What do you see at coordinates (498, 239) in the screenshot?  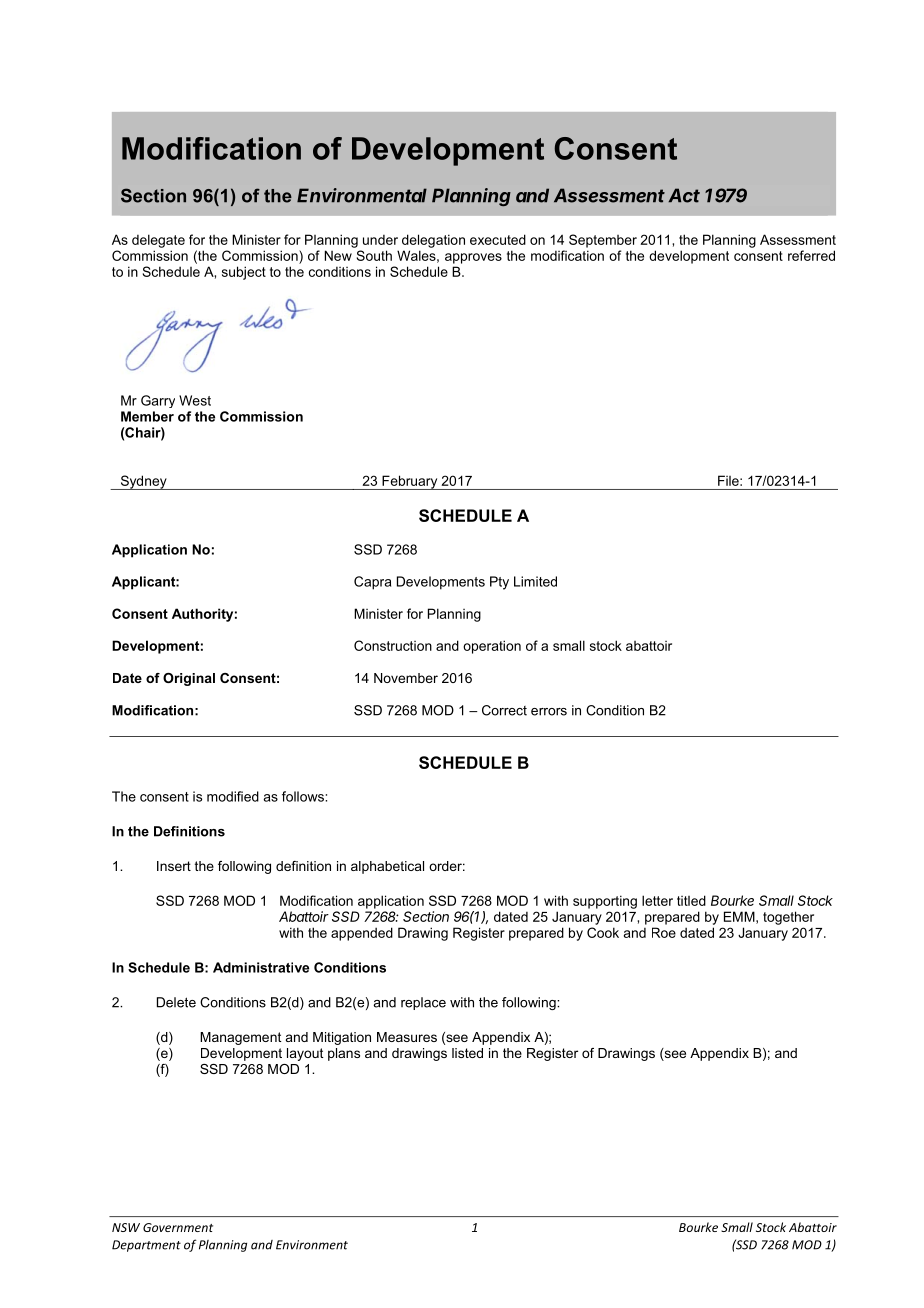 I see `executed` at bounding box center [498, 239].
